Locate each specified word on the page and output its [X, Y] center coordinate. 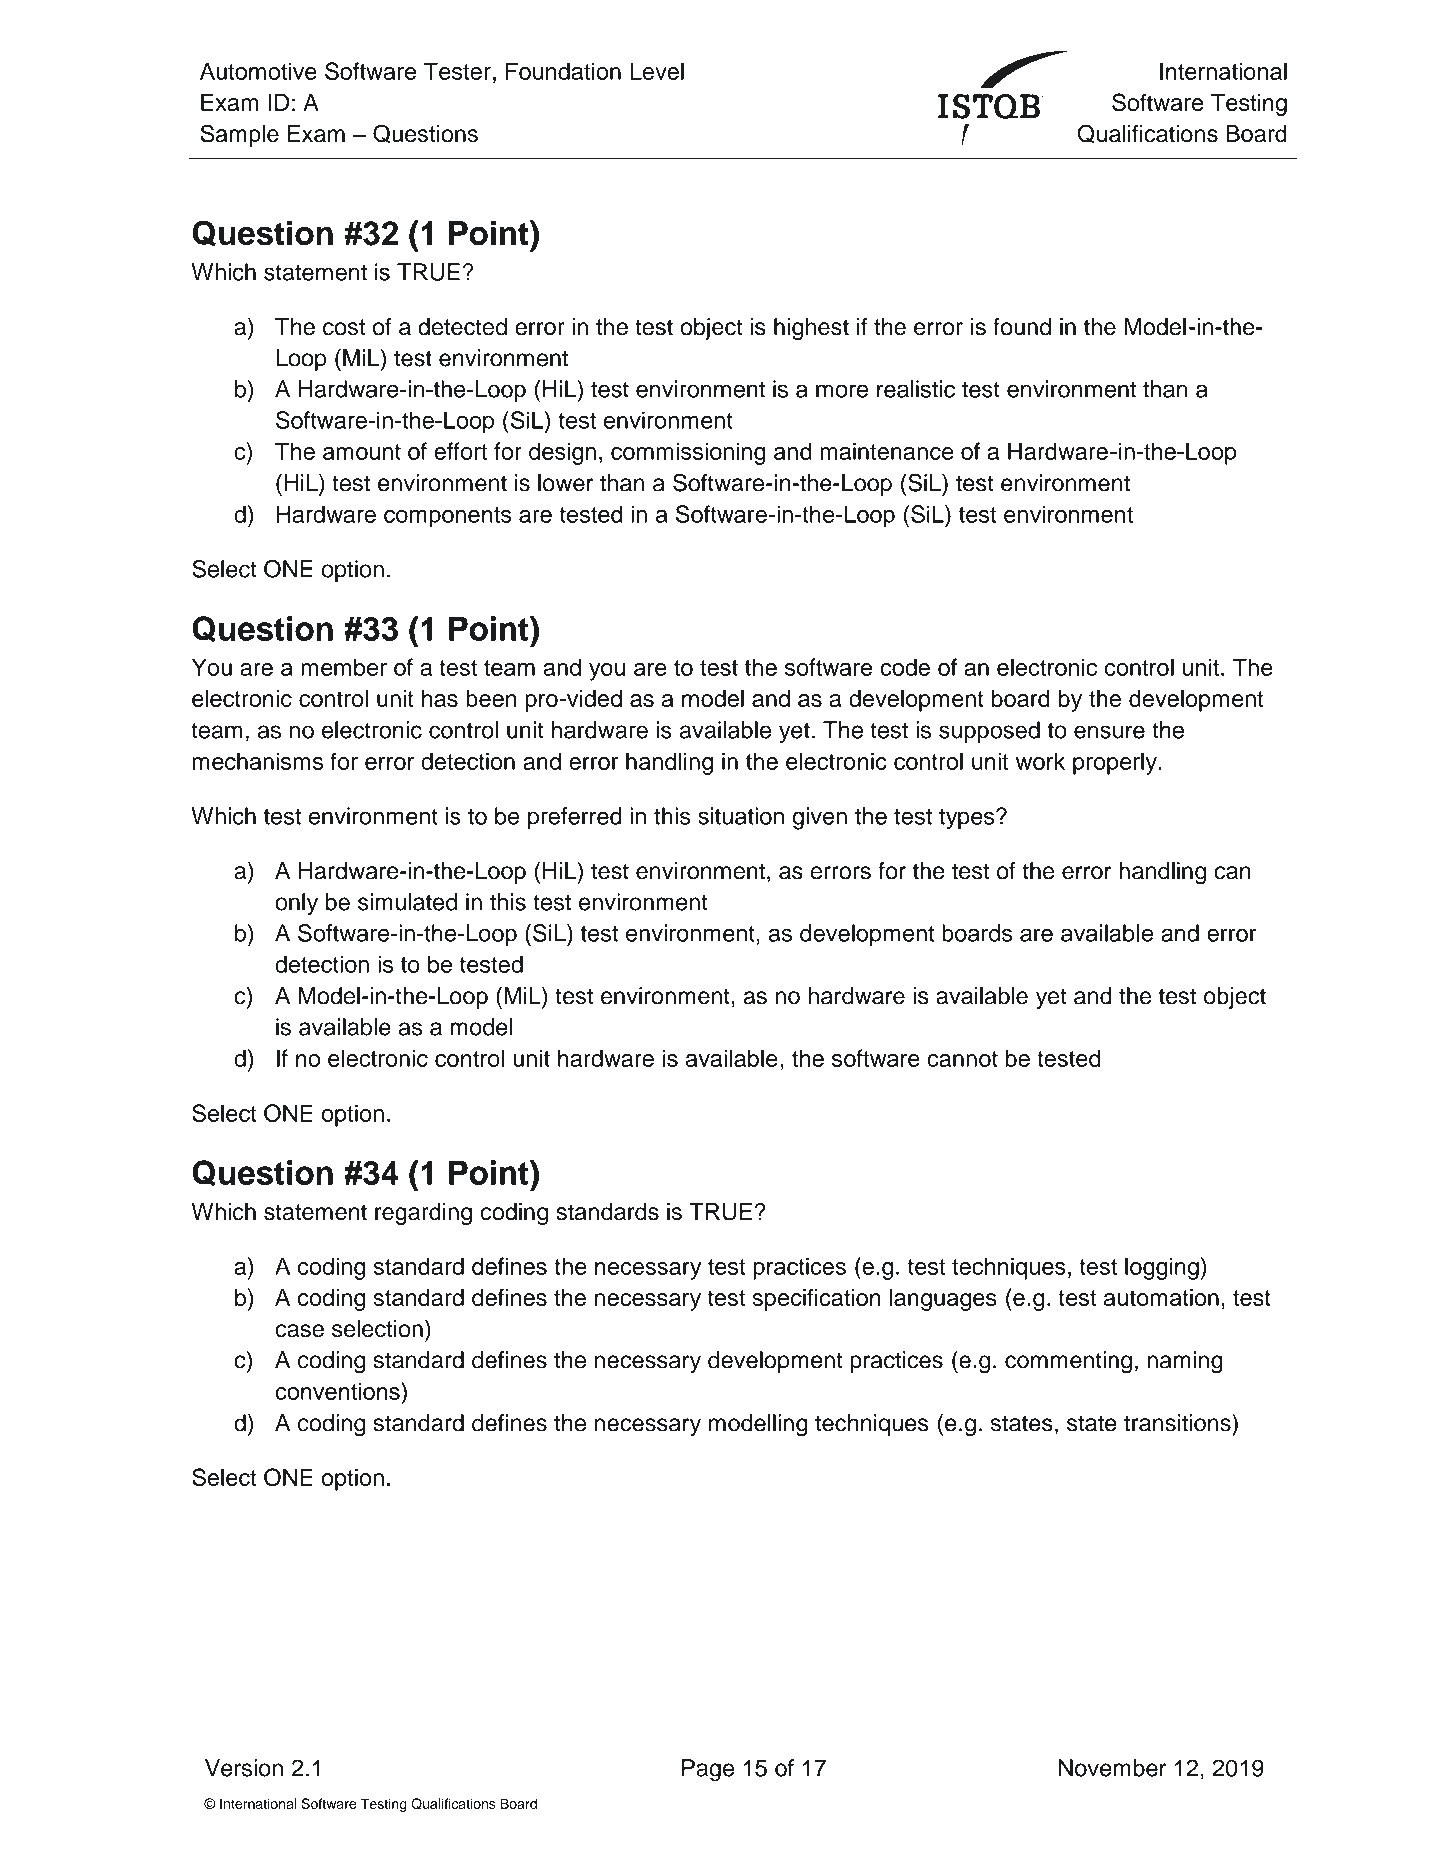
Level [657, 71]
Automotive [258, 71]
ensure [1109, 732]
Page [708, 1770]
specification [816, 1299]
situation [741, 816]
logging [1162, 1268]
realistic [916, 389]
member [344, 667]
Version [244, 1768]
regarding [423, 1214]
